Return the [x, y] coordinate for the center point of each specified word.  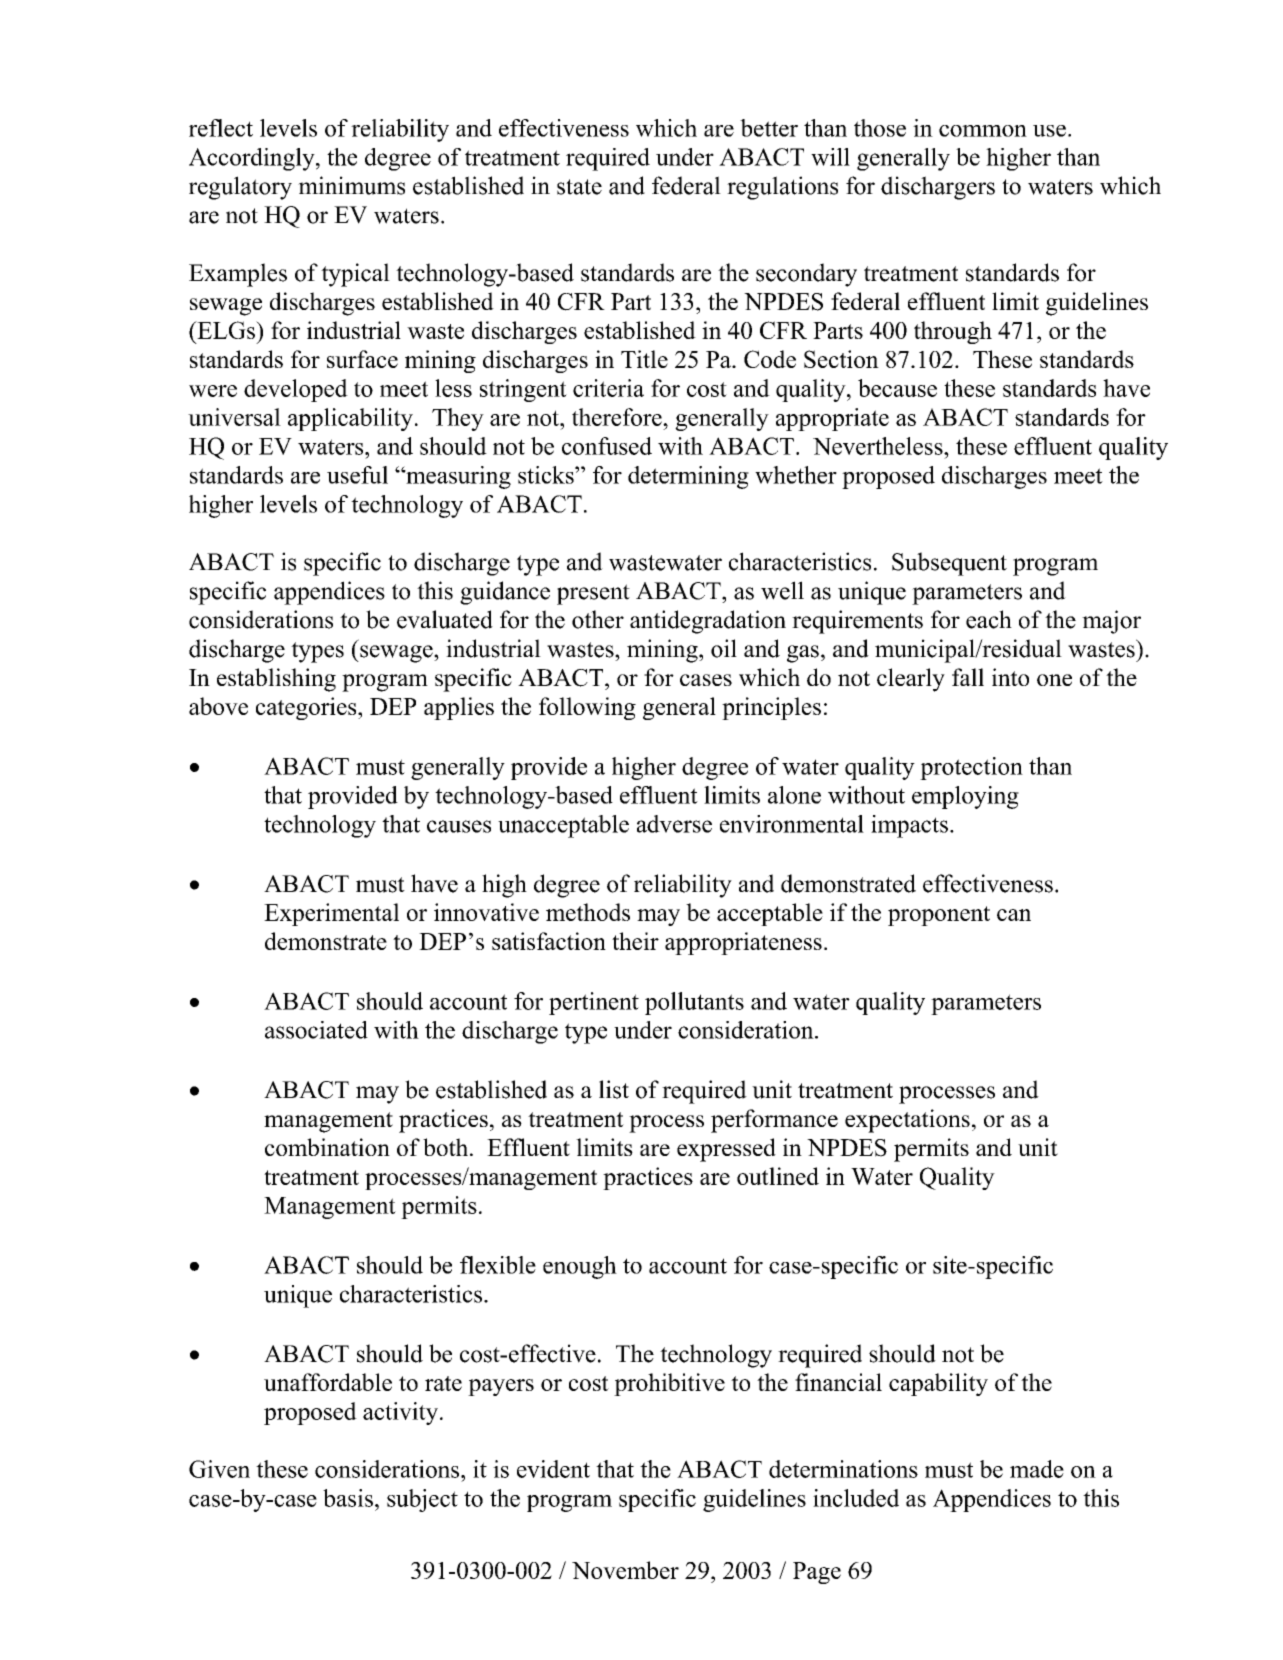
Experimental [331, 914]
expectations [907, 1121]
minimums [351, 185]
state [579, 187]
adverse [674, 824]
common [983, 131]
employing [965, 797]
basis [348, 1498]
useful [357, 475]
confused [607, 446]
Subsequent [949, 564]
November [625, 1570]
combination [327, 1147]
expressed [726, 1150]
